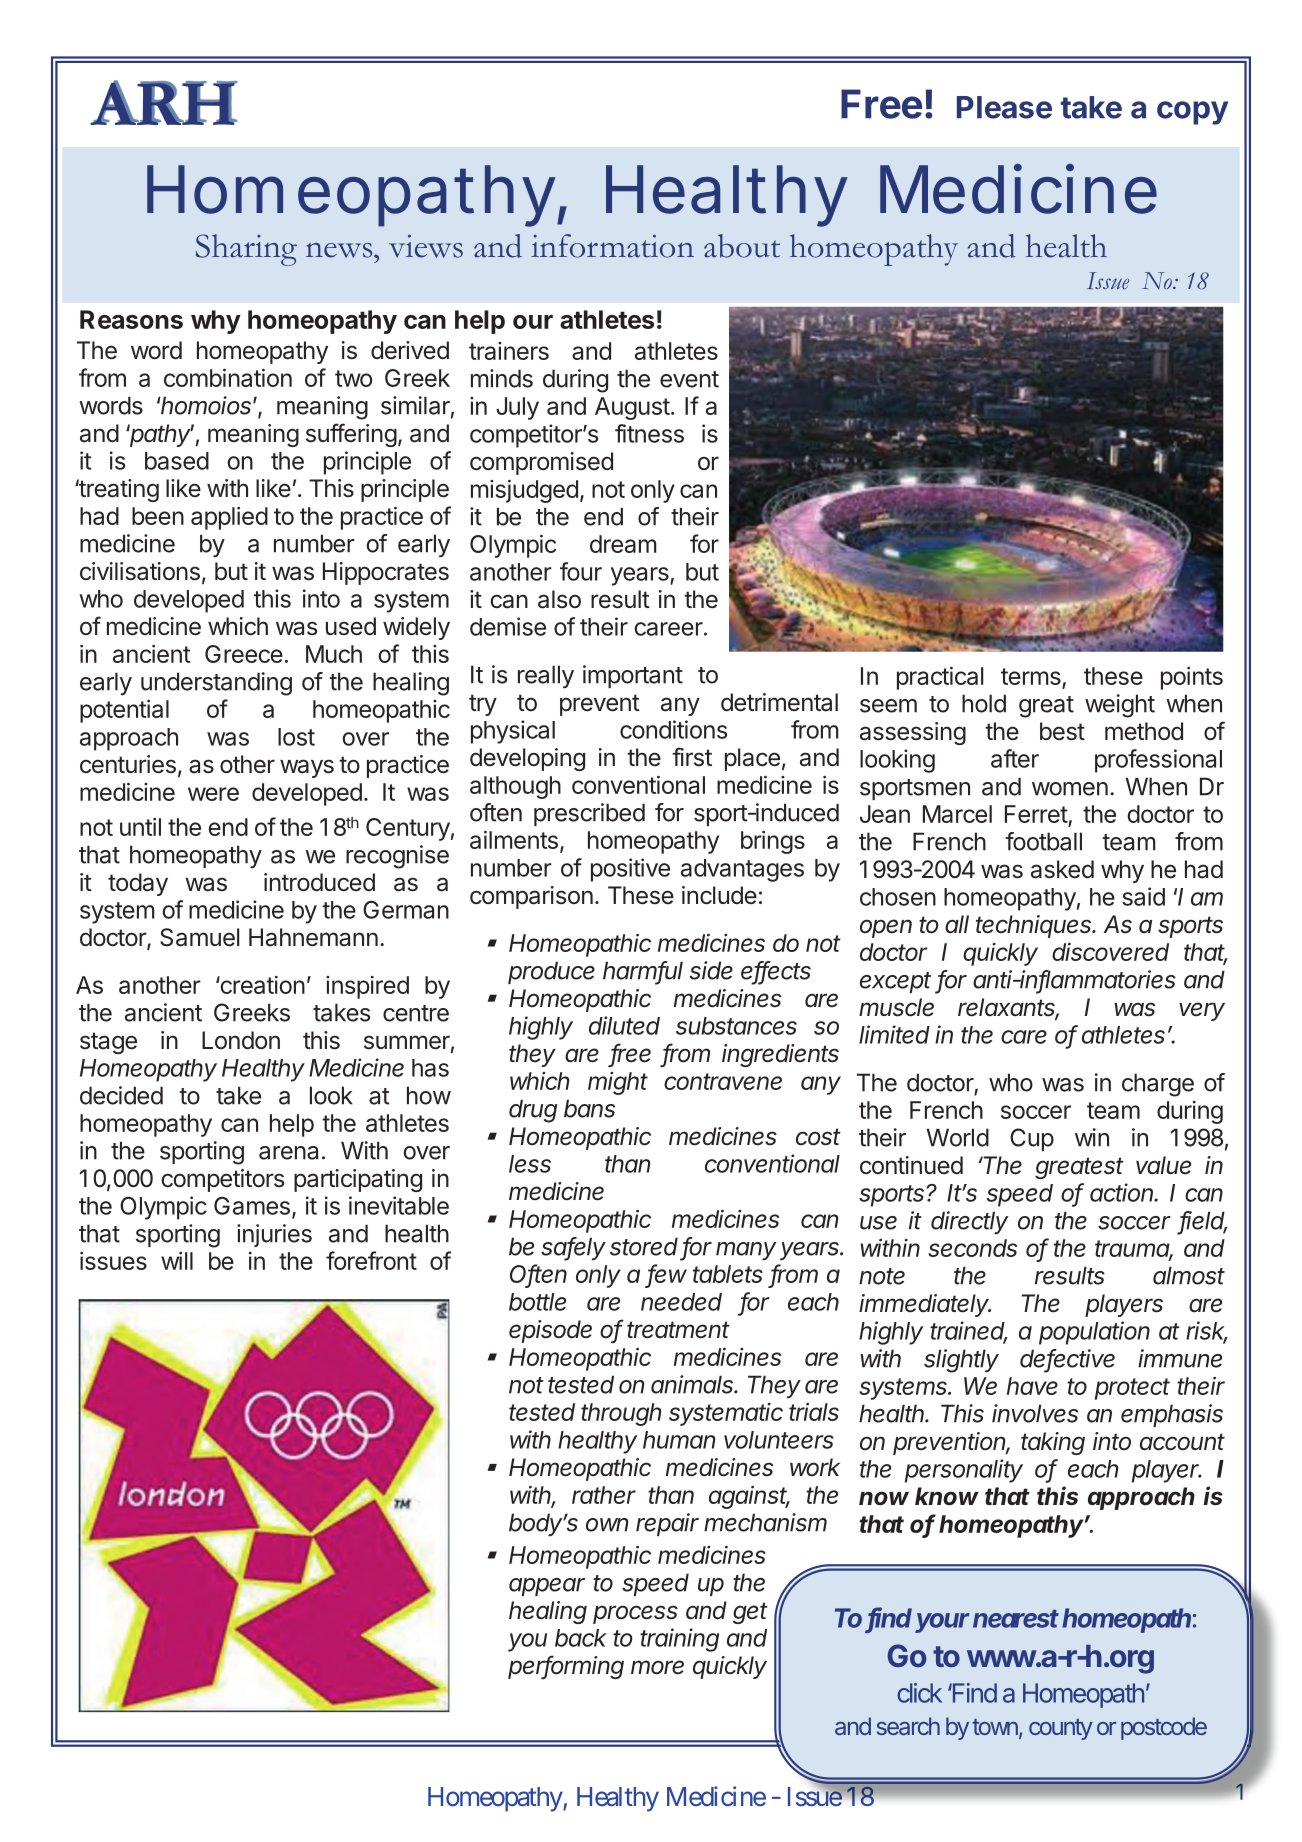 This document has width=1302, height=1842. Describe the element at coordinates (244, 654) in the document. I see `Greece` at that location.
